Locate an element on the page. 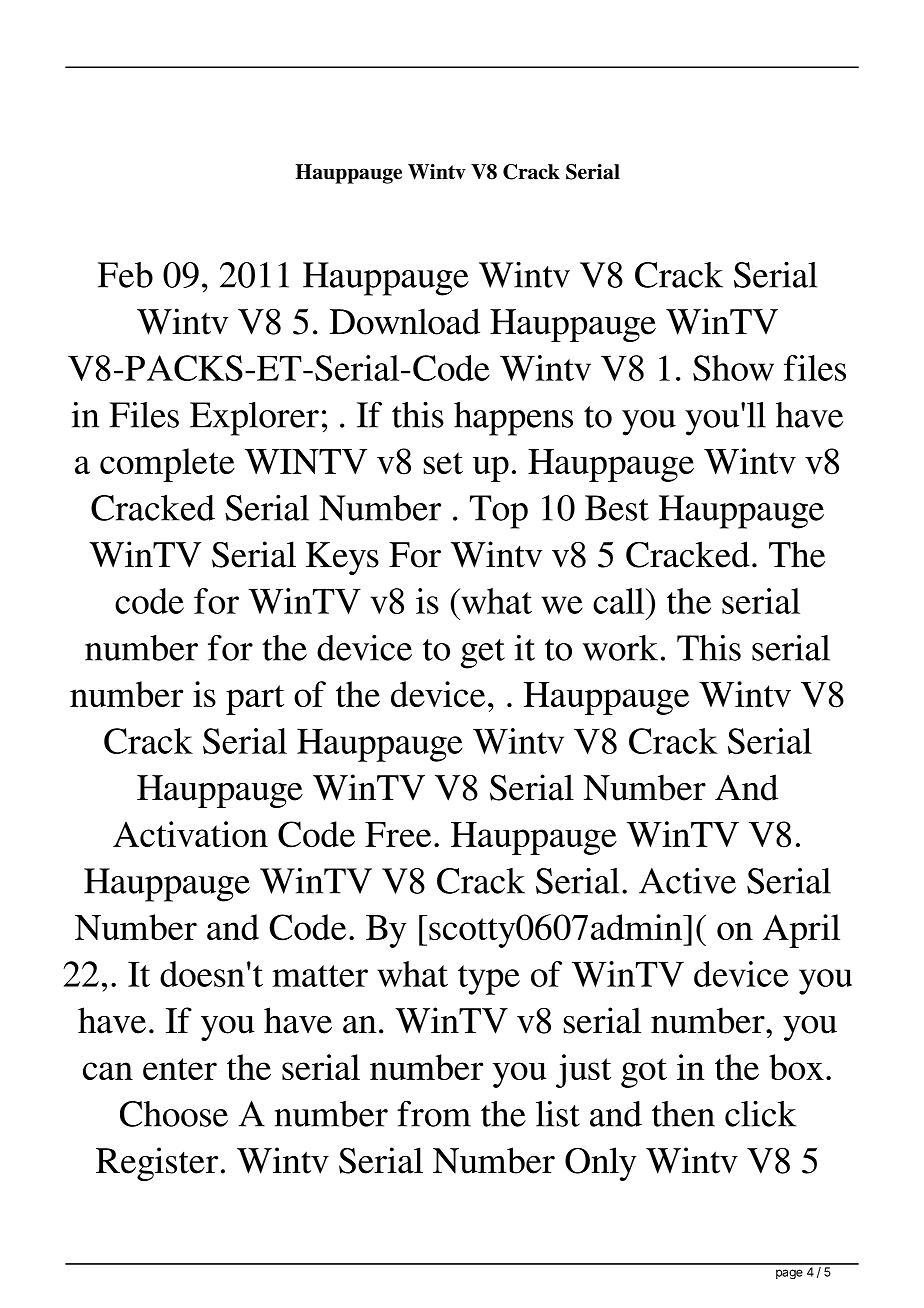 Image resolution: width=924 pixels, height=1308 pixels. Show is located at coordinates (733, 368).
